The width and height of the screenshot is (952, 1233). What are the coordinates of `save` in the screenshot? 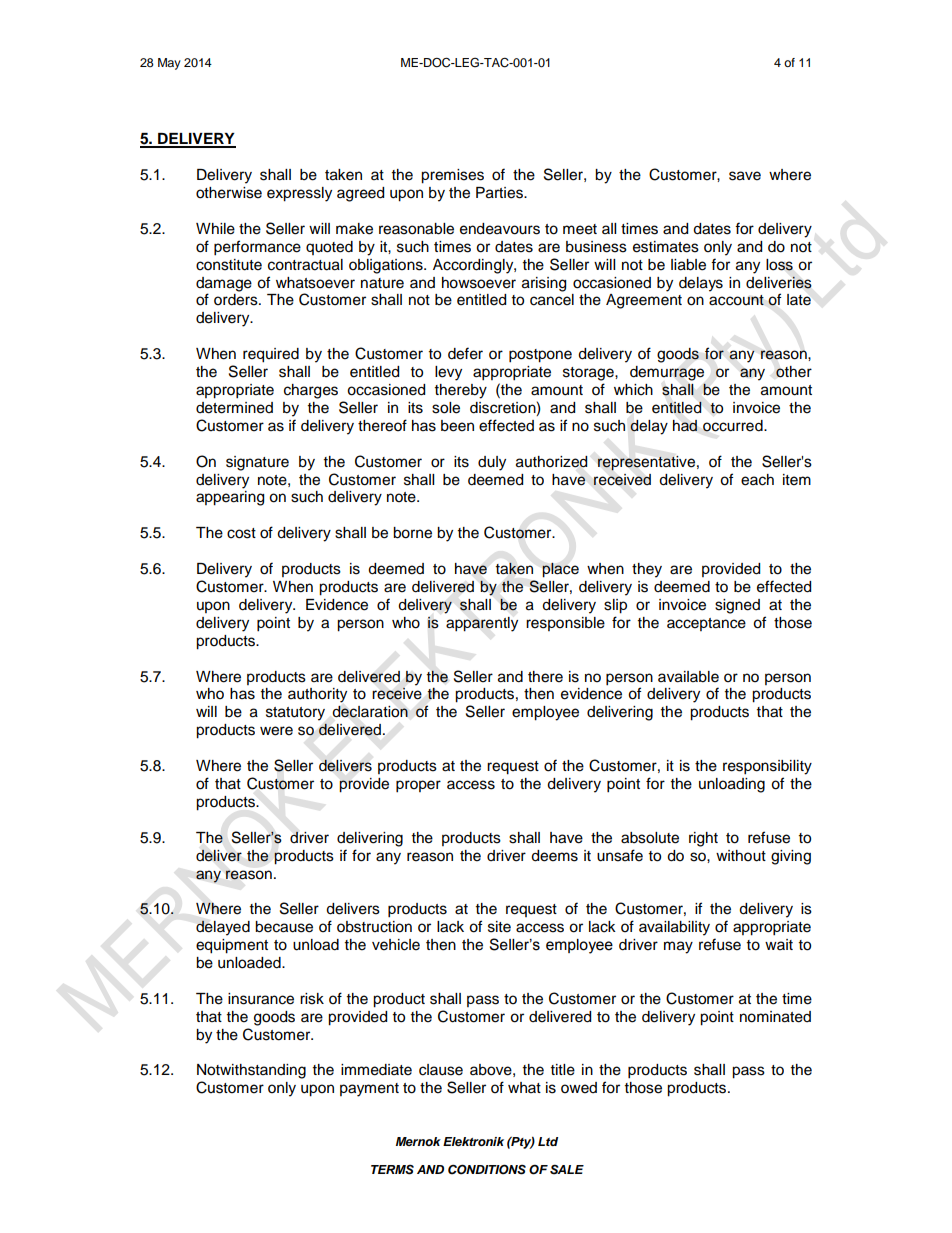 It's located at (745, 176).
